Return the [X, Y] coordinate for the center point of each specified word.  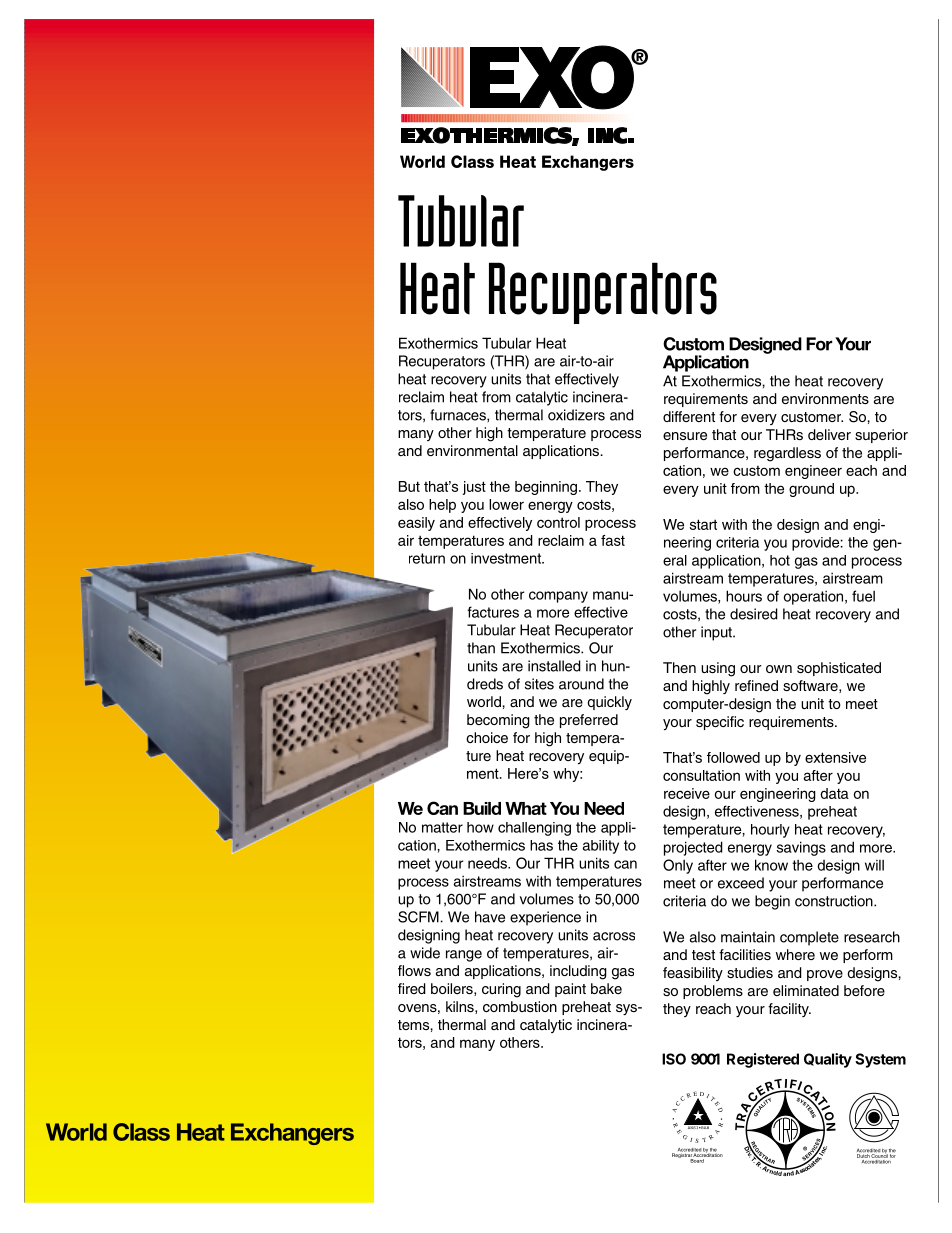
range [464, 956]
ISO [674, 1059]
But [409, 486]
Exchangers [292, 1134]
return [427, 558]
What [526, 808]
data [834, 793]
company [558, 597]
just [474, 488]
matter [442, 827]
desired [754, 614]
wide [425, 953]
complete [809, 938]
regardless [787, 454]
